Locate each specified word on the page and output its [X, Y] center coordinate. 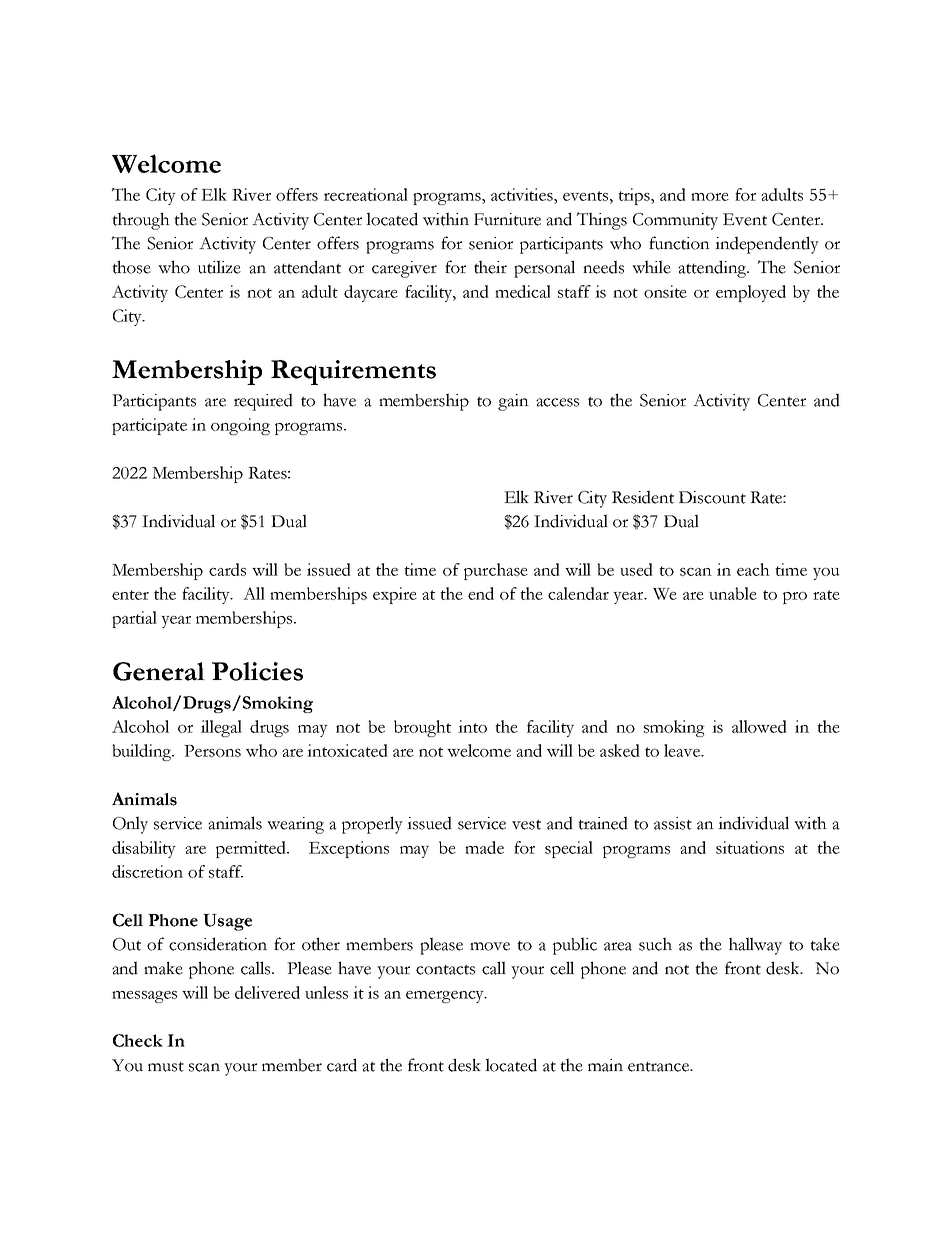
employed [751, 293]
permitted [252, 849]
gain [513, 402]
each [753, 569]
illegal [221, 728]
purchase [496, 571]
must [166, 1067]
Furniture [507, 219]
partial [134, 619]
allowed [759, 726]
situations [750, 847]
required [263, 402]
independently [767, 245]
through [141, 221]
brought [422, 728]
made [484, 847]
